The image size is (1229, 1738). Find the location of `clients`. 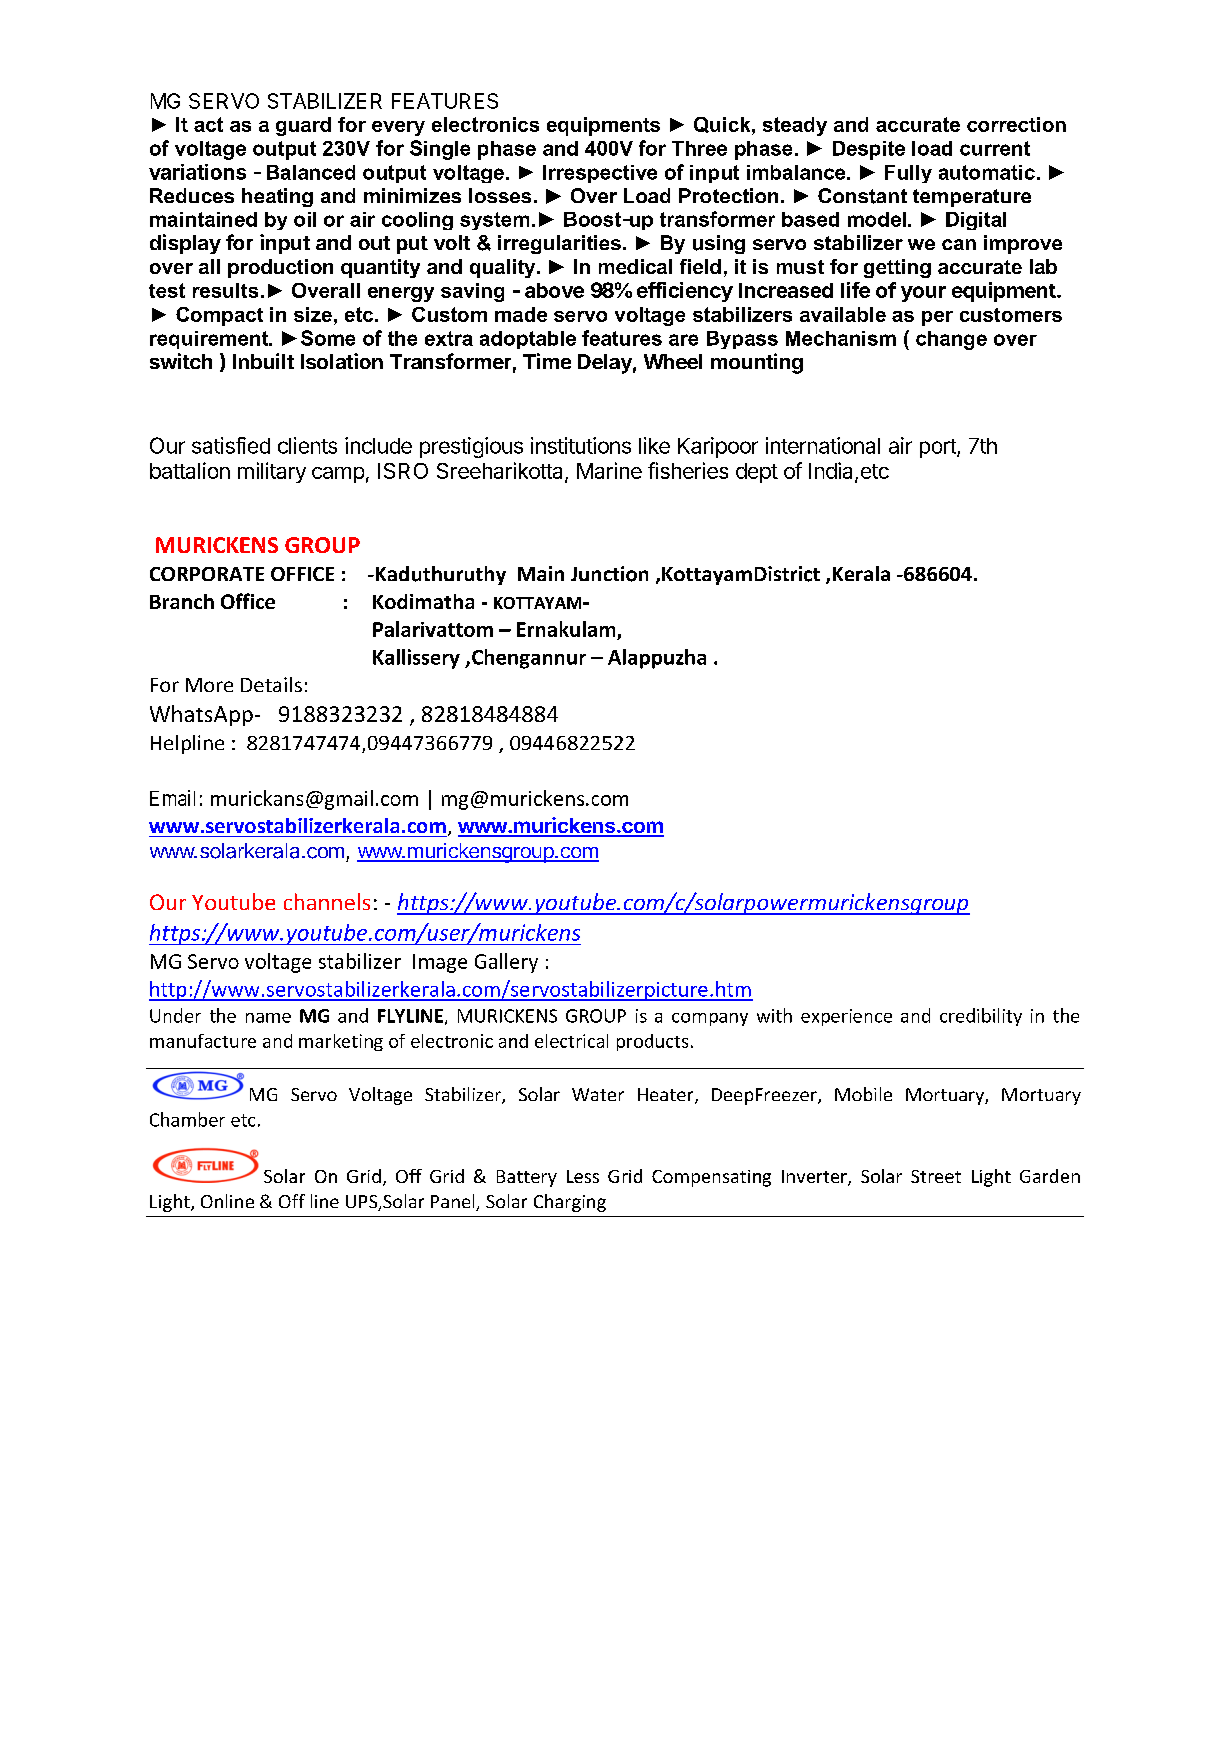

clients is located at coordinates (307, 445).
